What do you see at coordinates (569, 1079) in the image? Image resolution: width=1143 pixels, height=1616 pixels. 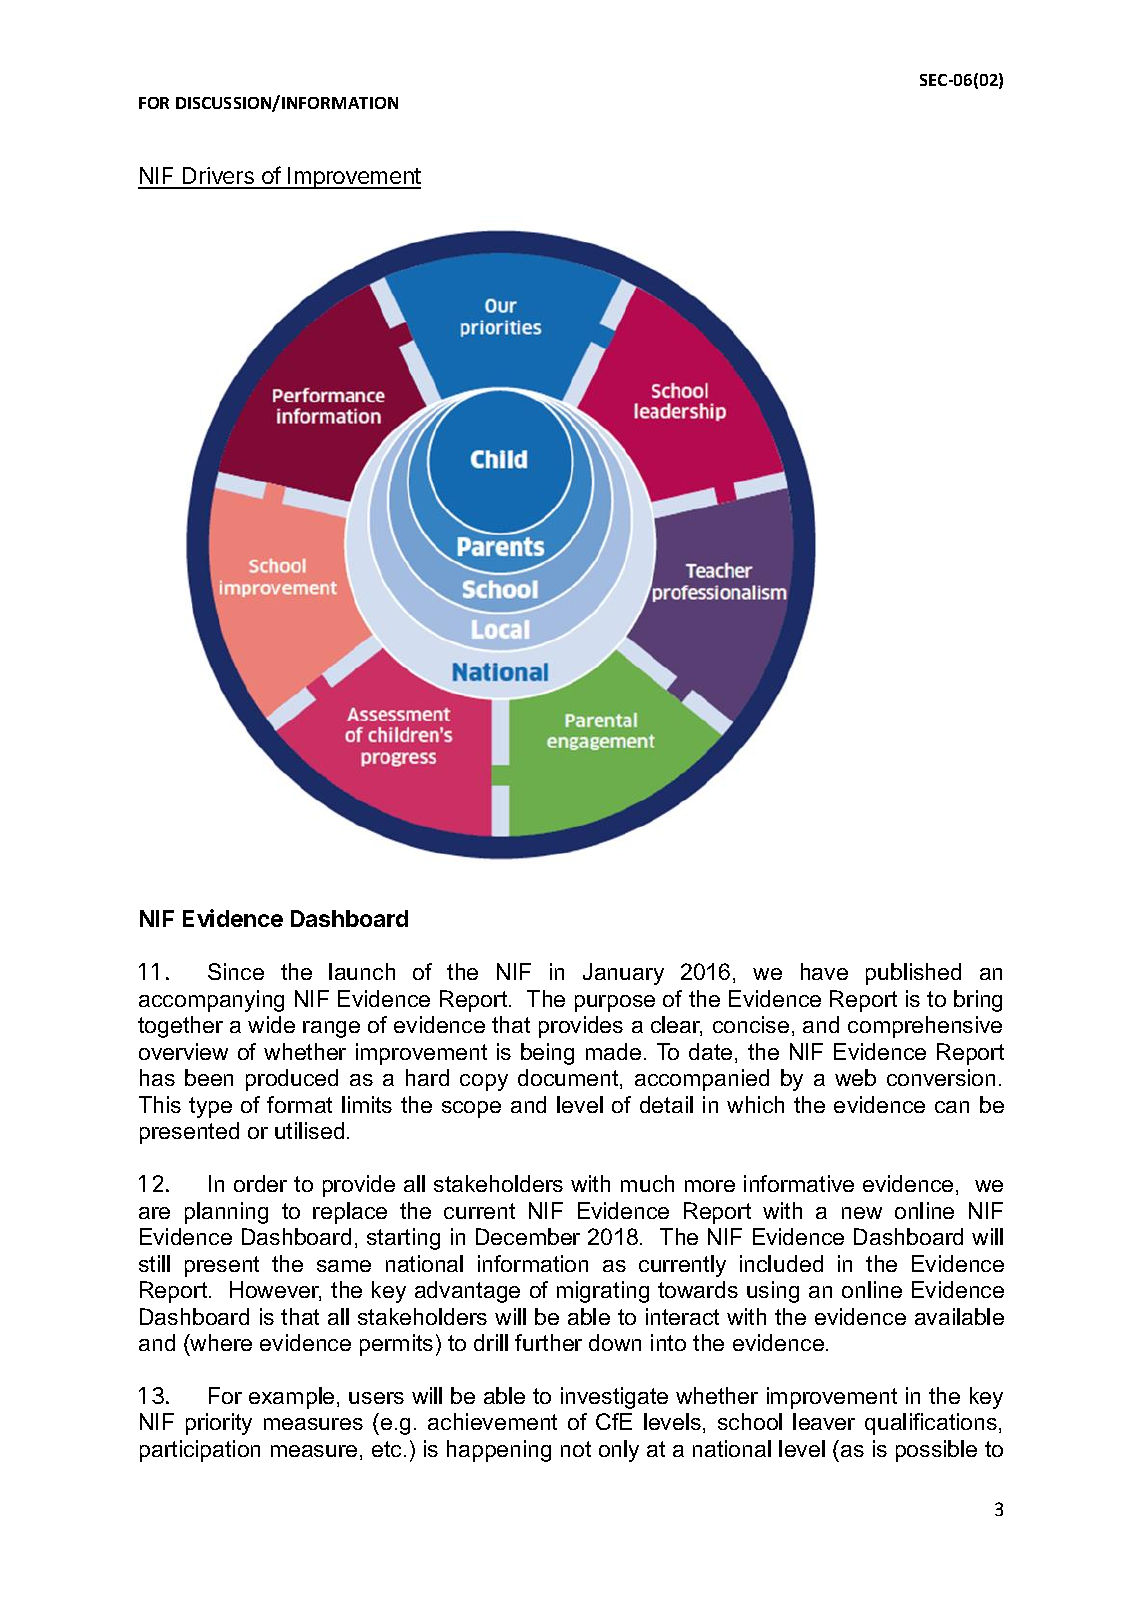 I see `document` at bounding box center [569, 1079].
